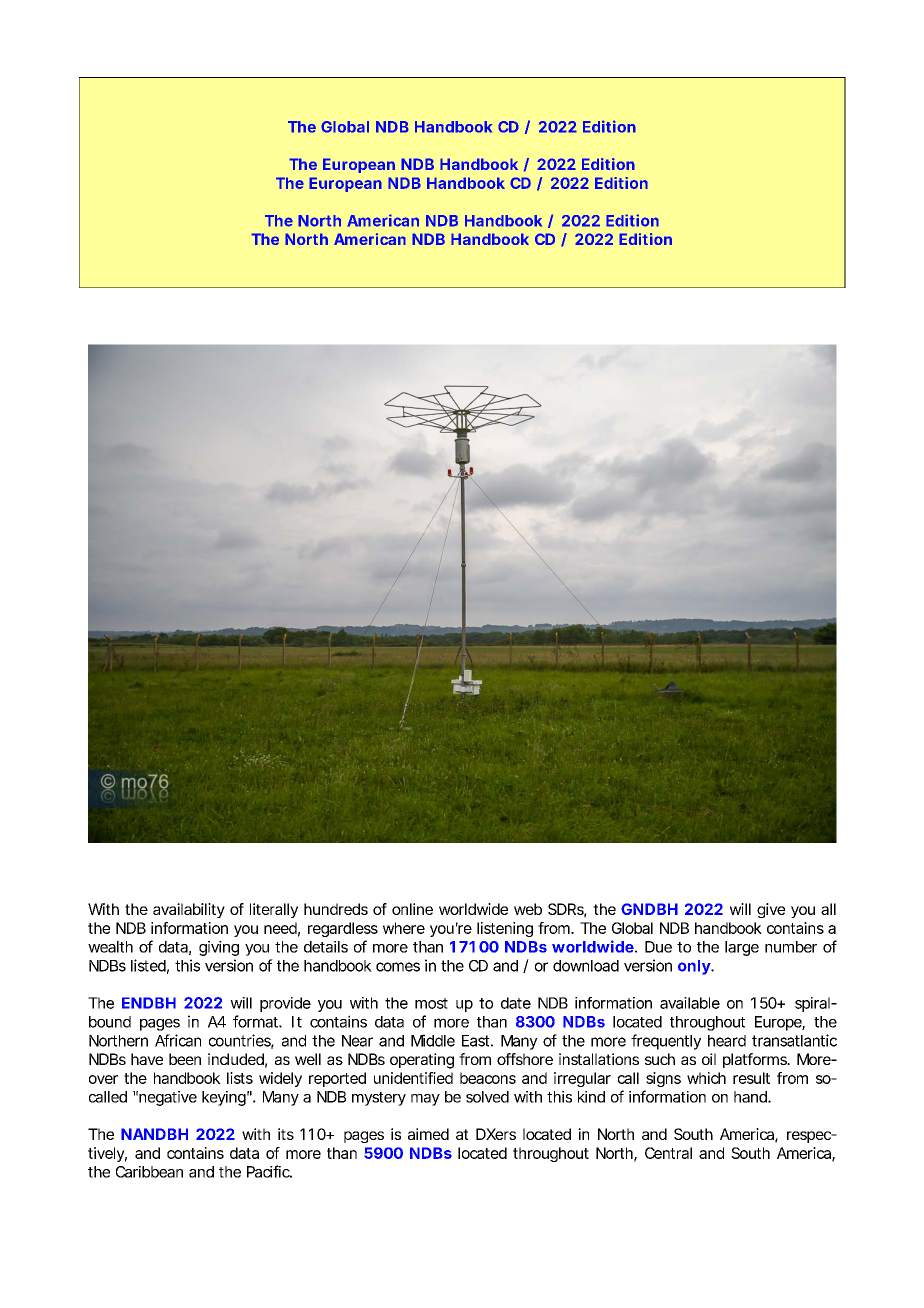  I want to click on Caribbean, so click(149, 1172).
